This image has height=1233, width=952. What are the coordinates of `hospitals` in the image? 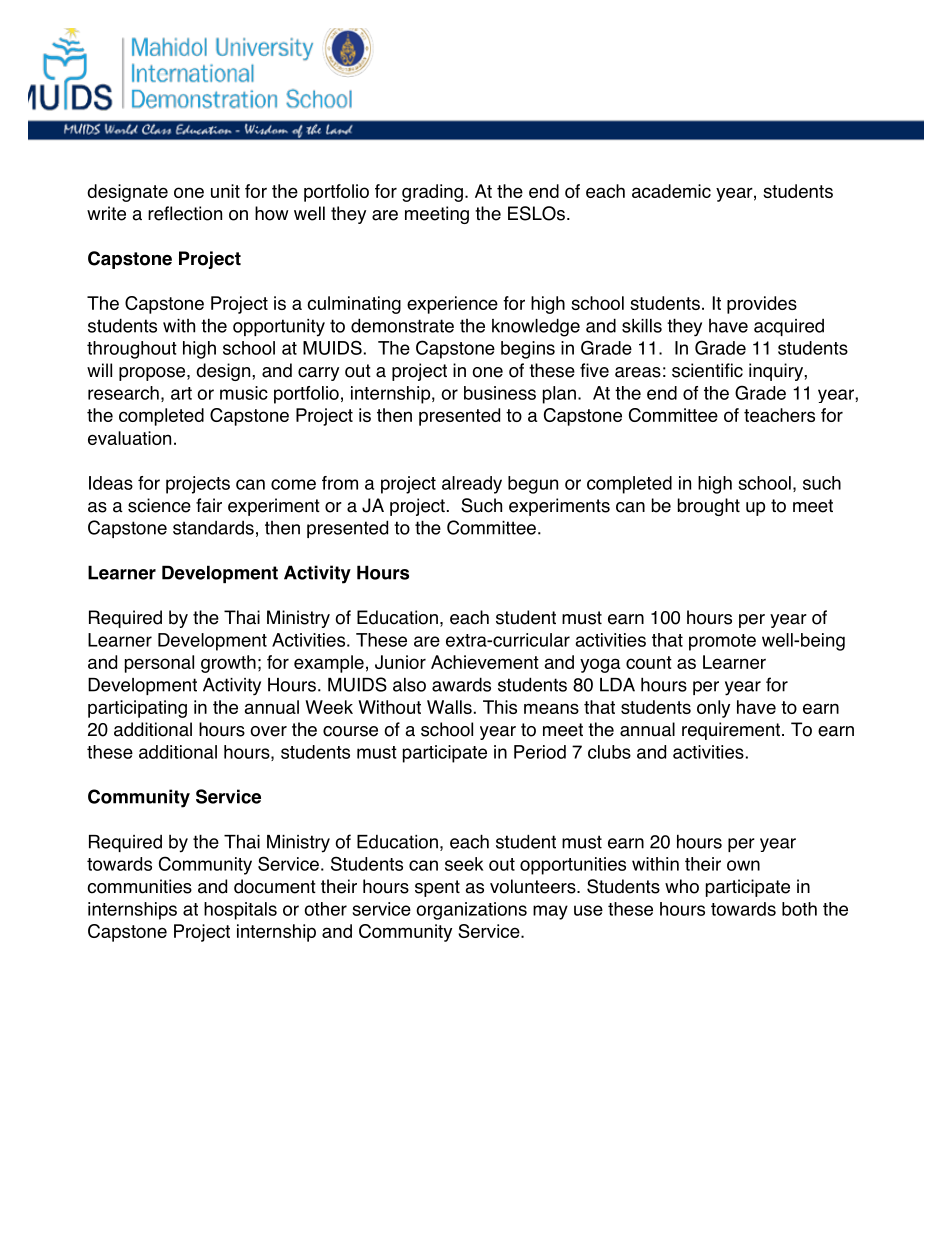 It's located at (240, 911).
